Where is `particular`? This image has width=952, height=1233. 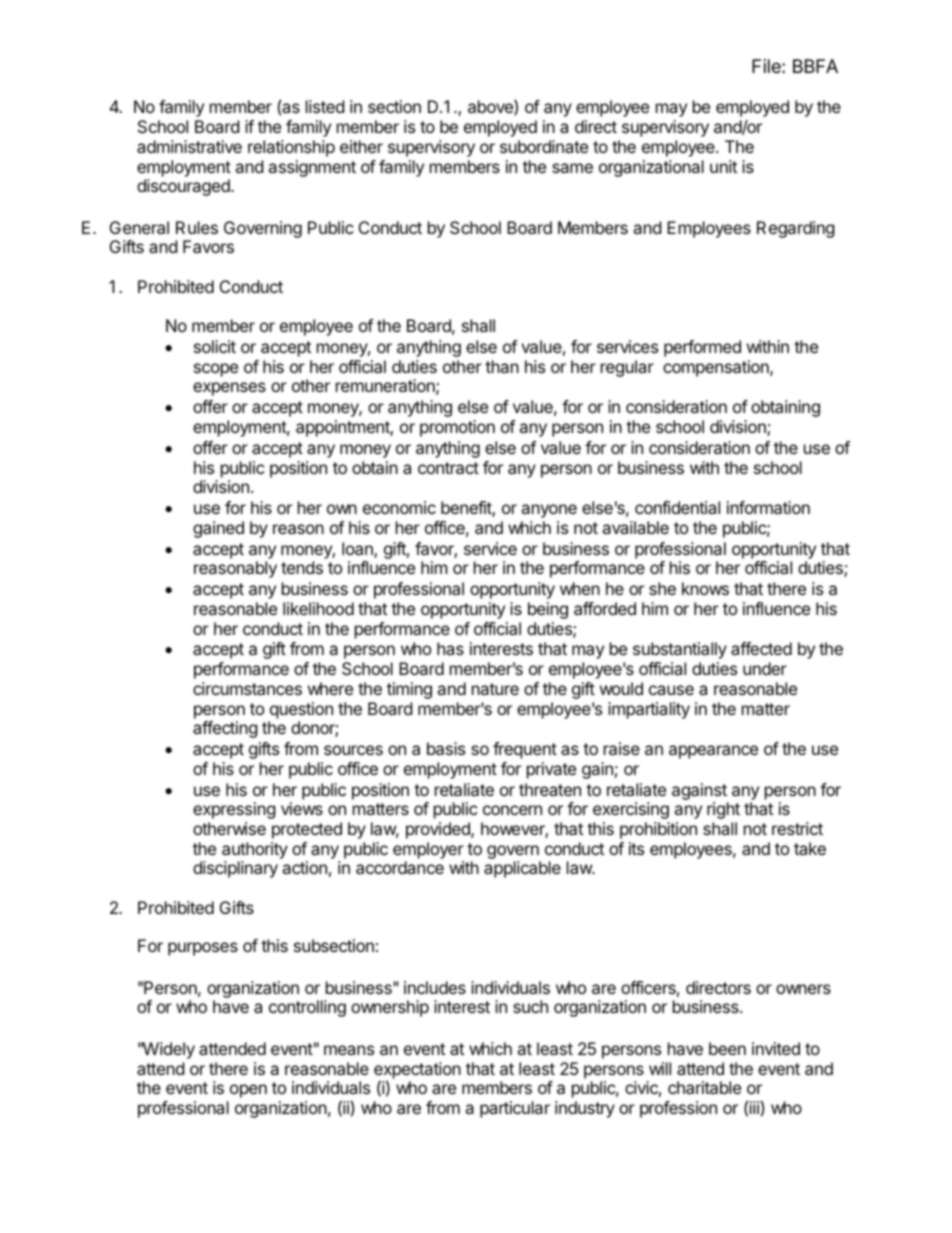
particular is located at coordinates (515, 1109).
